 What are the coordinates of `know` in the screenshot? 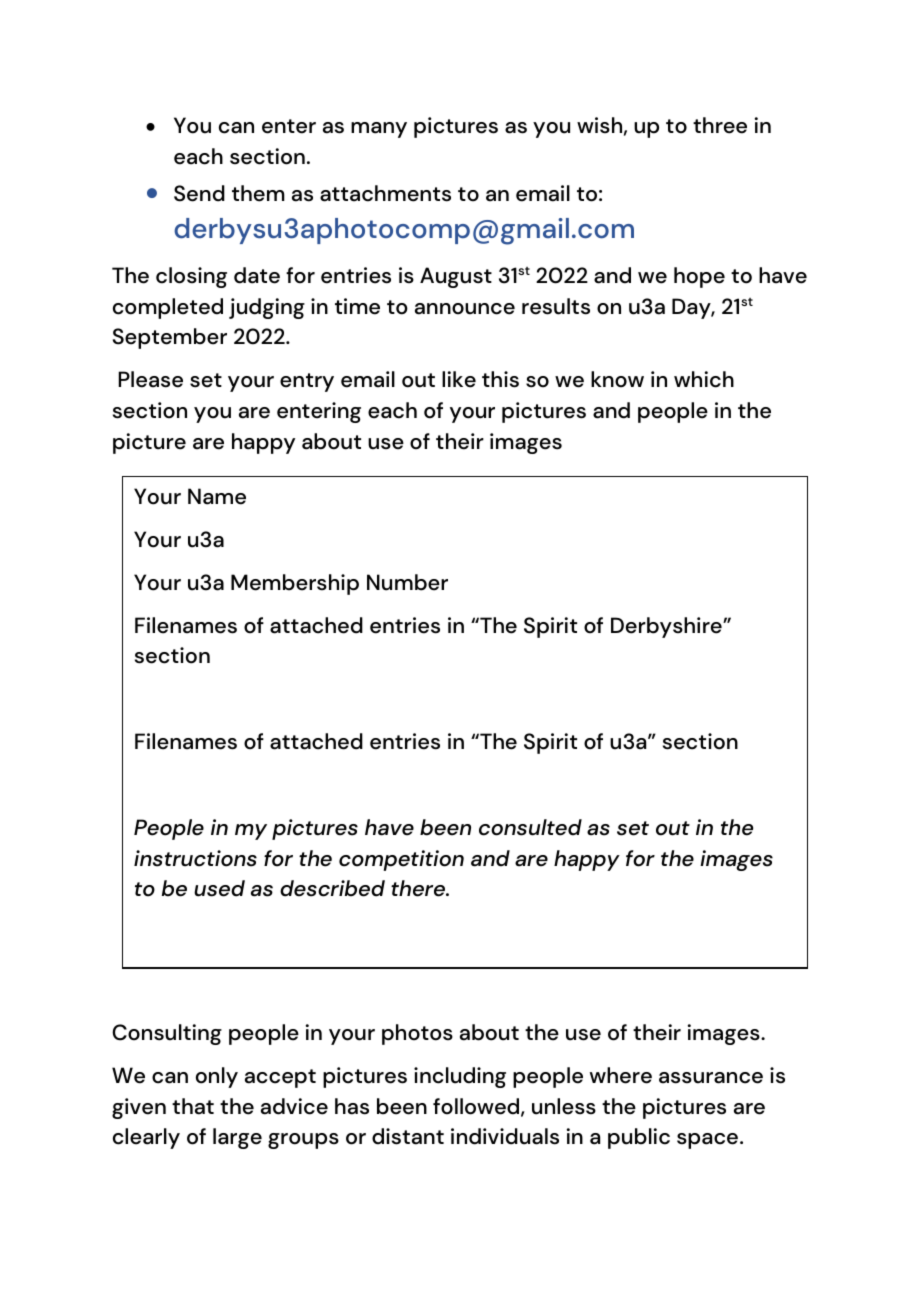 It's located at (617, 379).
